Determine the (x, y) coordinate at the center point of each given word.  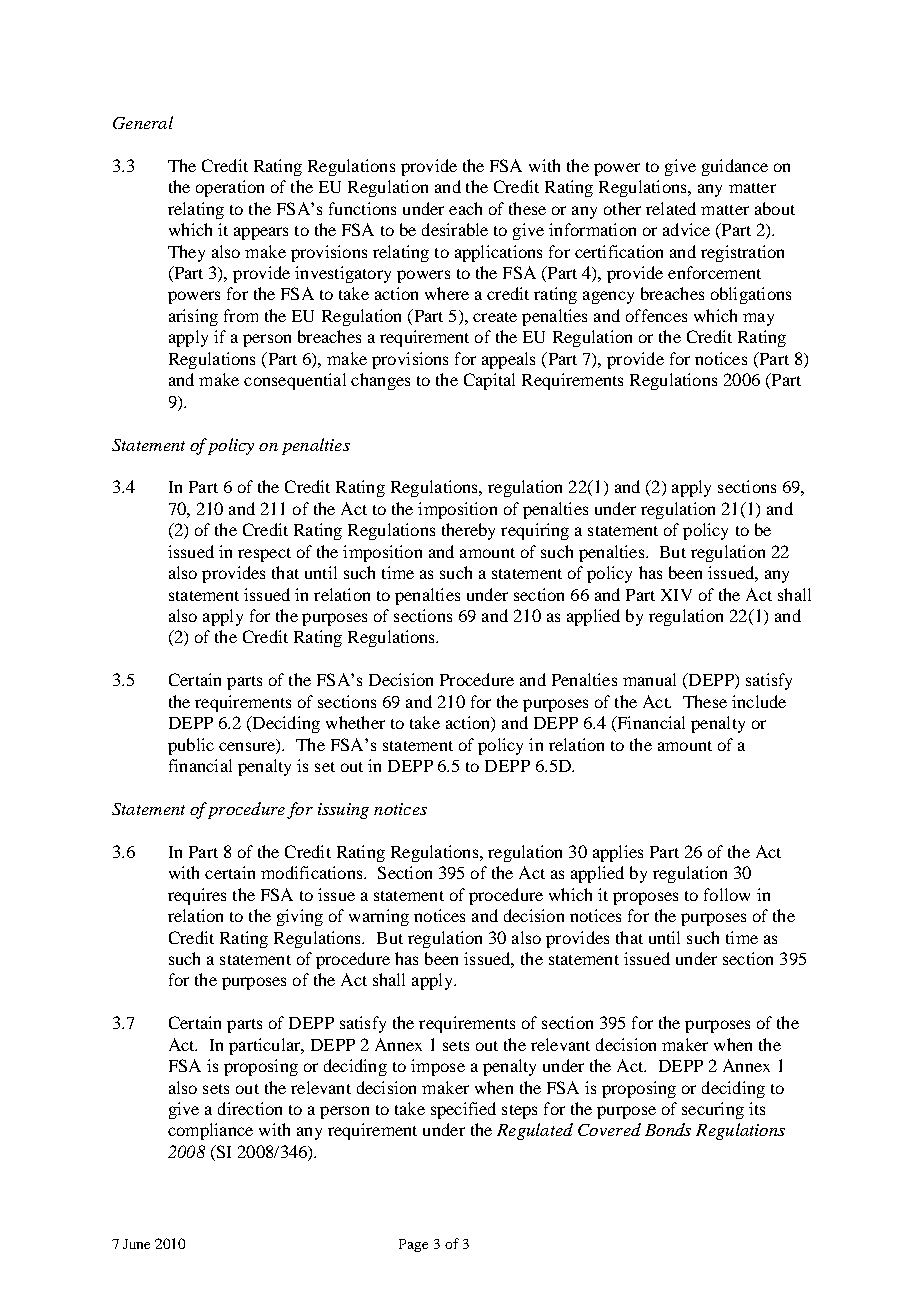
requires (197, 896)
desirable (455, 229)
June (136, 1244)
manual (649, 679)
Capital (489, 381)
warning (379, 917)
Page (413, 1245)
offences (656, 315)
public (191, 746)
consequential (295, 381)
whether (355, 722)
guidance (735, 167)
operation (230, 188)
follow (727, 894)
